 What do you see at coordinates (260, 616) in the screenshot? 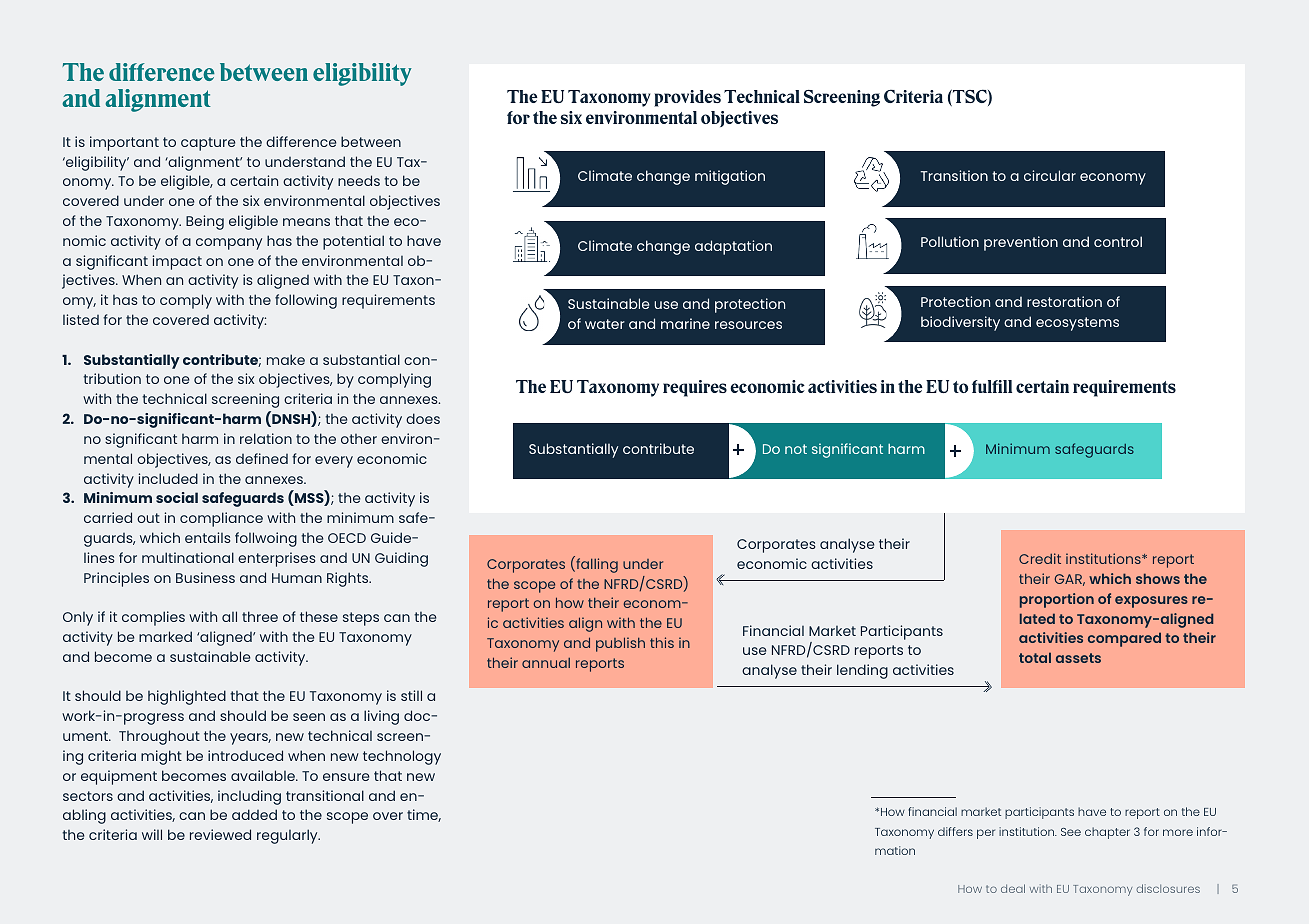
I see `three` at bounding box center [260, 616].
